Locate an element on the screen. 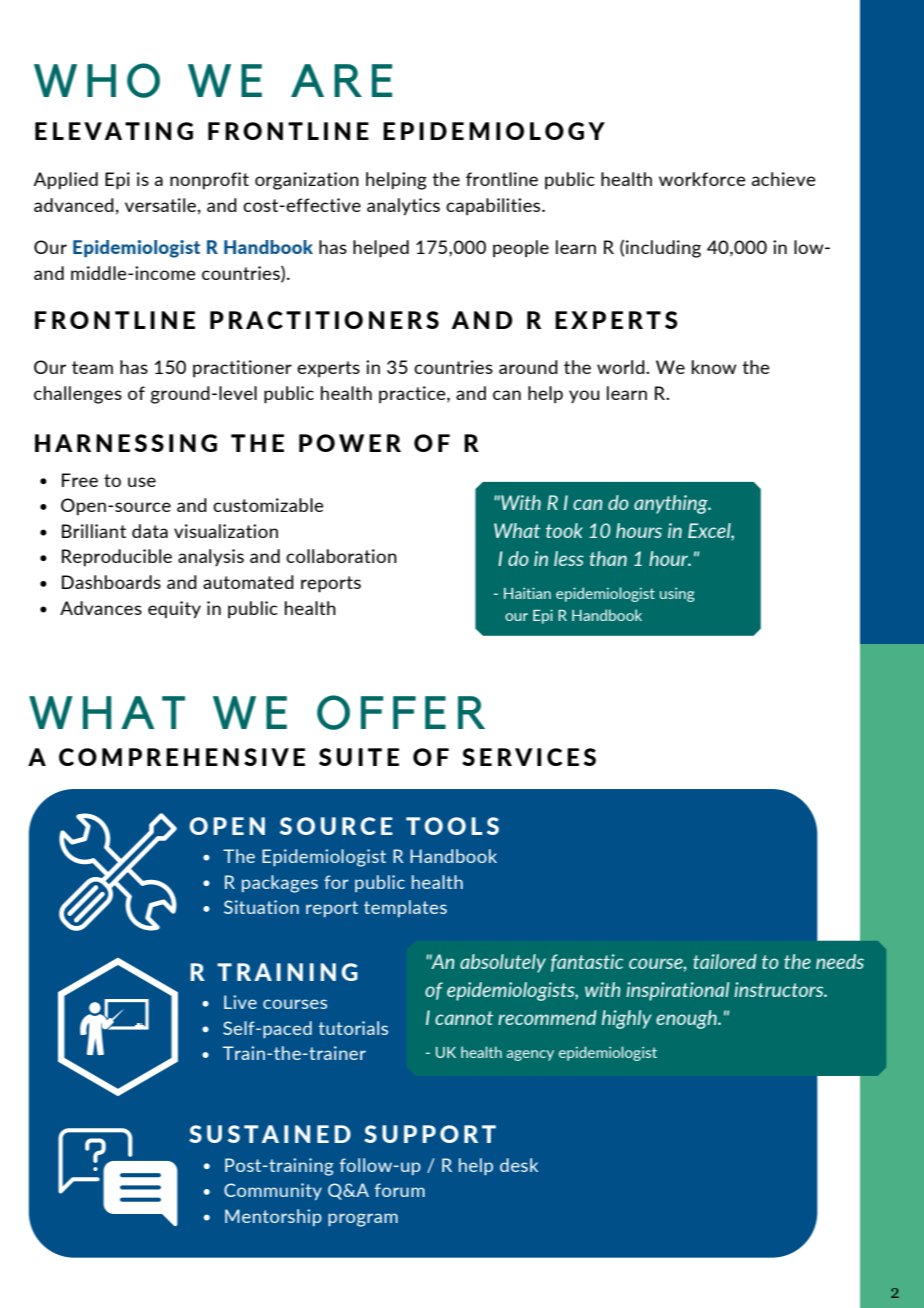 This screenshot has height=1308, width=924. equity is located at coordinates (174, 610).
